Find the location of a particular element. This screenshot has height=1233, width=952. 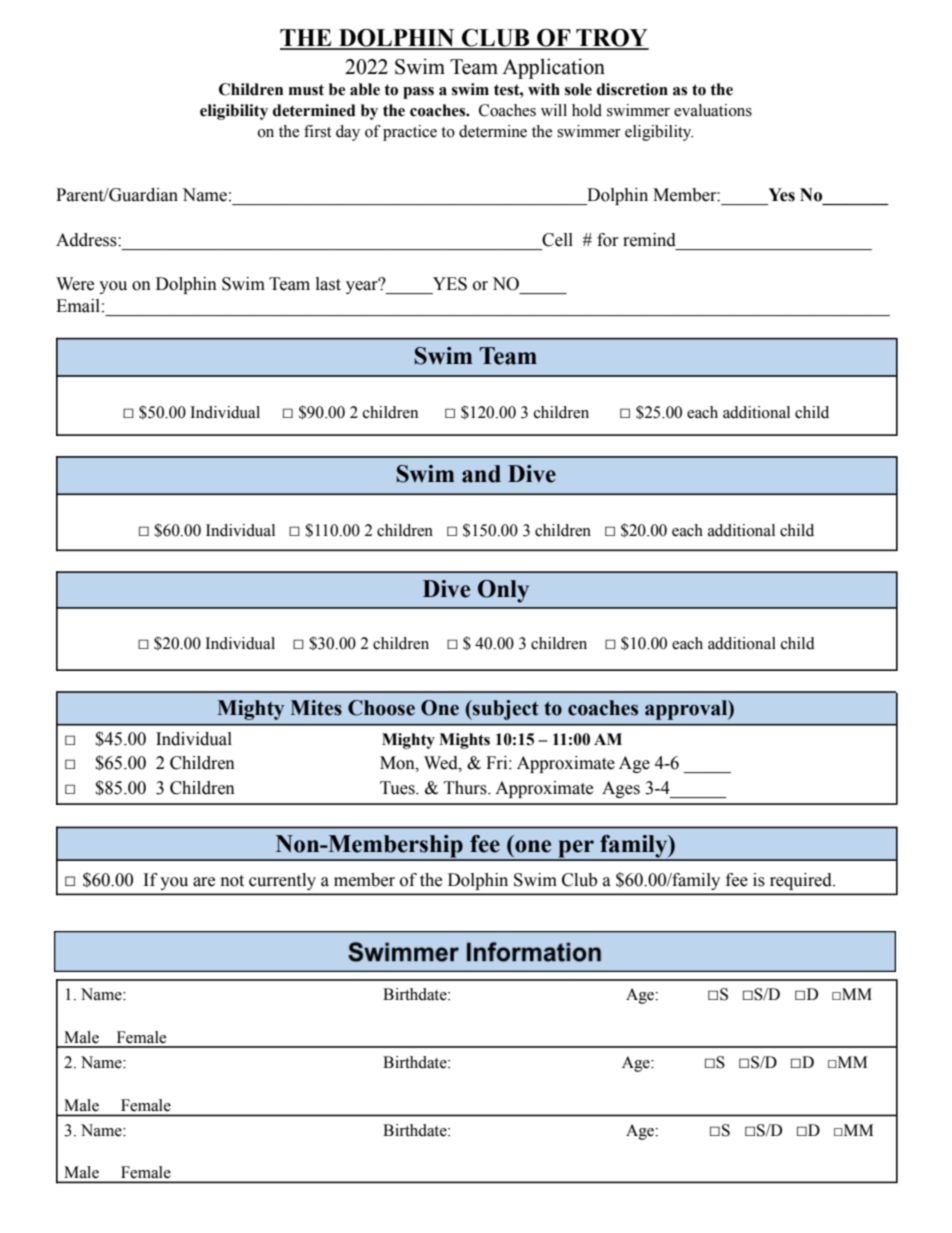

Tues is located at coordinates (398, 788).
